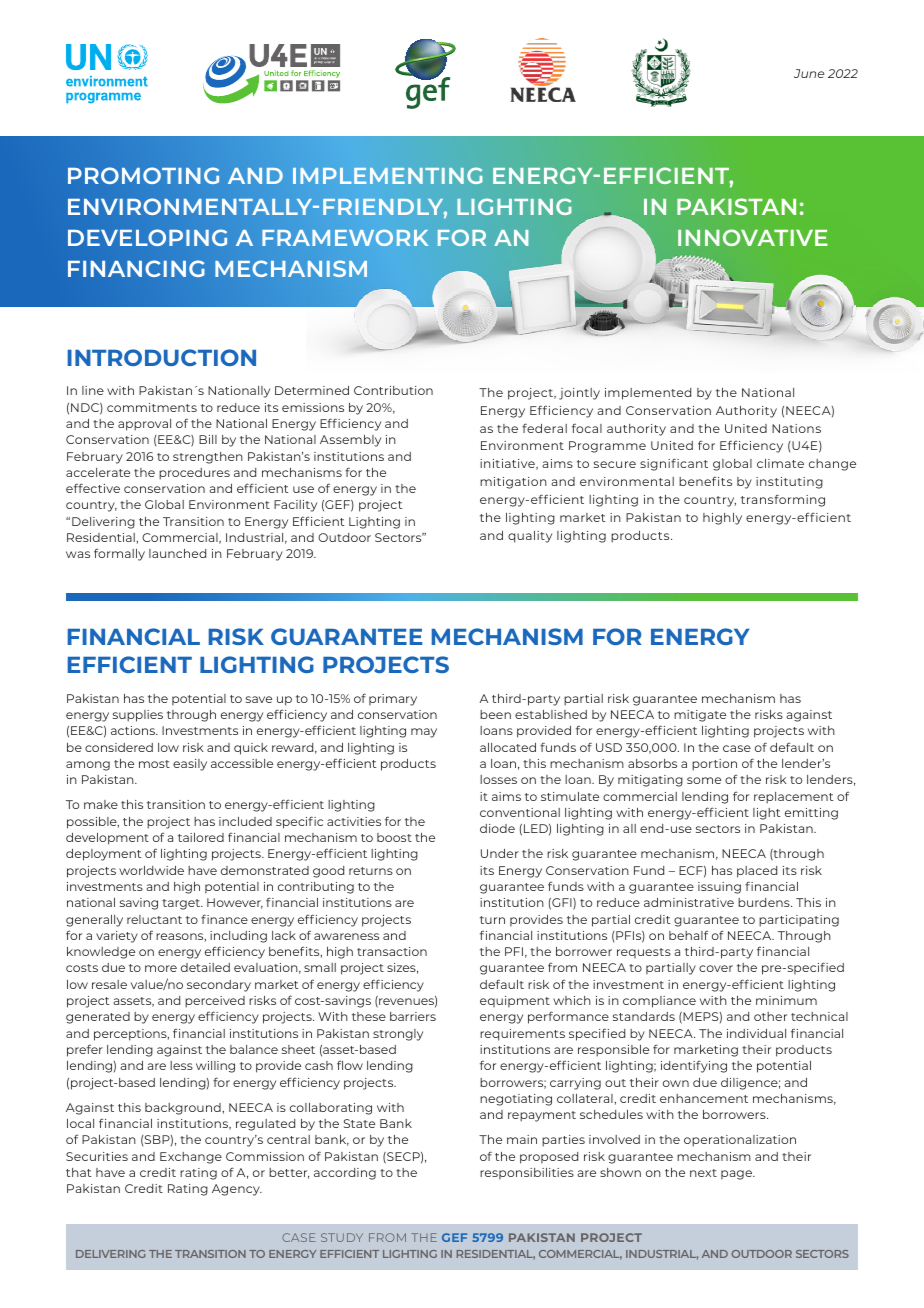 The width and height of the screenshot is (924, 1308). I want to click on primary, so click(393, 700).
